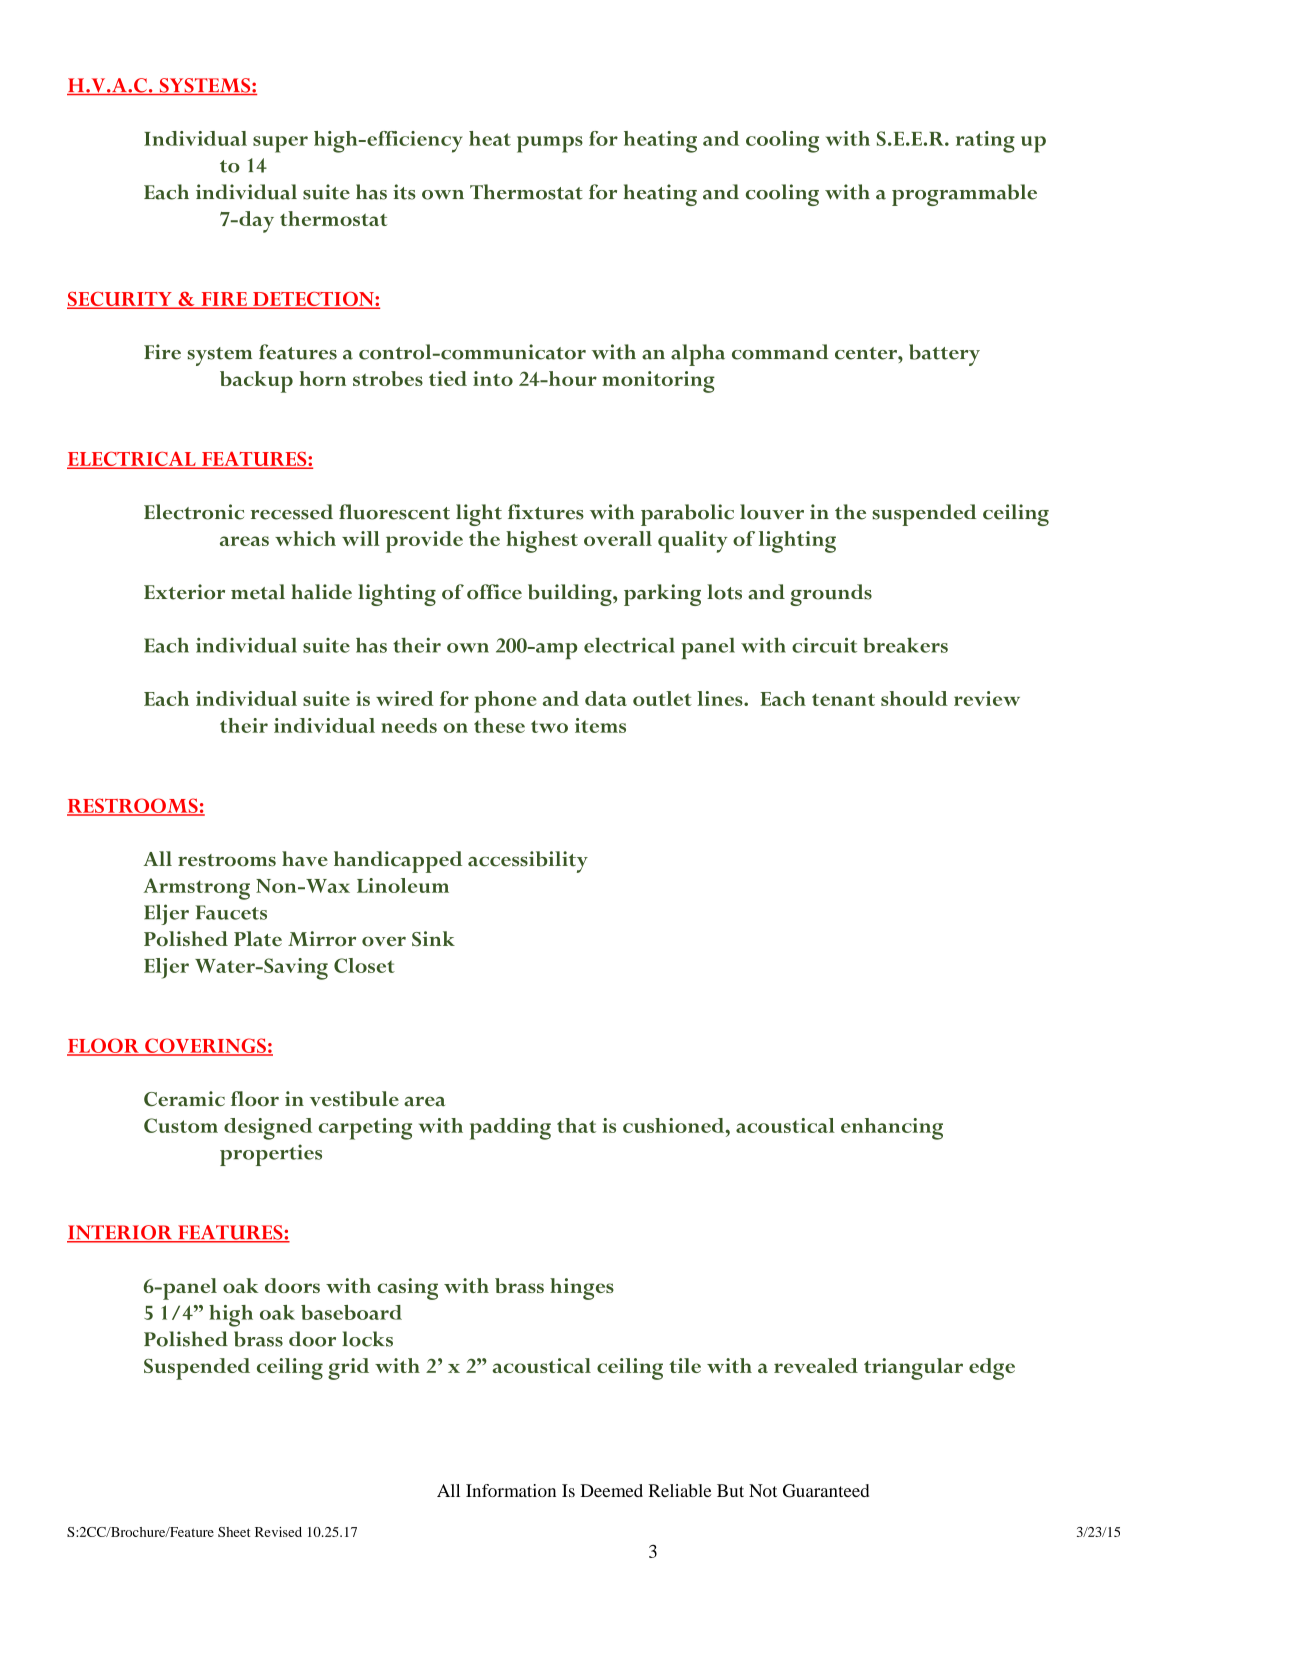 The height and width of the page is (1676, 1295). I want to click on should, so click(914, 698).
